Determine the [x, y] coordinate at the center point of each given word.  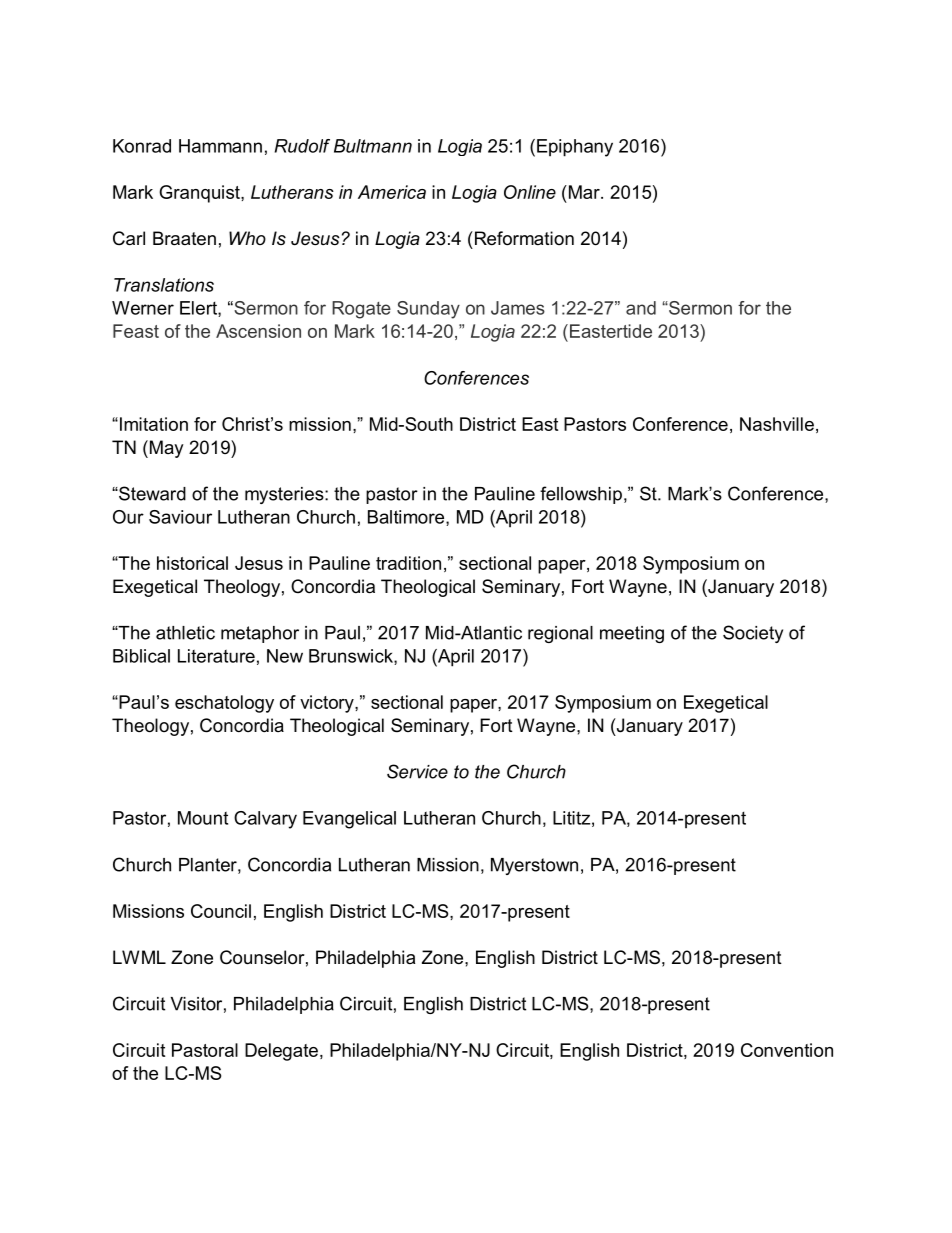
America [392, 192]
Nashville [777, 424]
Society [753, 634]
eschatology [224, 704]
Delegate [281, 1052]
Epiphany [575, 148]
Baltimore [407, 518]
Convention [787, 1050]
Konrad [142, 146]
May [165, 449]
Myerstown [534, 866]
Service [417, 771]
